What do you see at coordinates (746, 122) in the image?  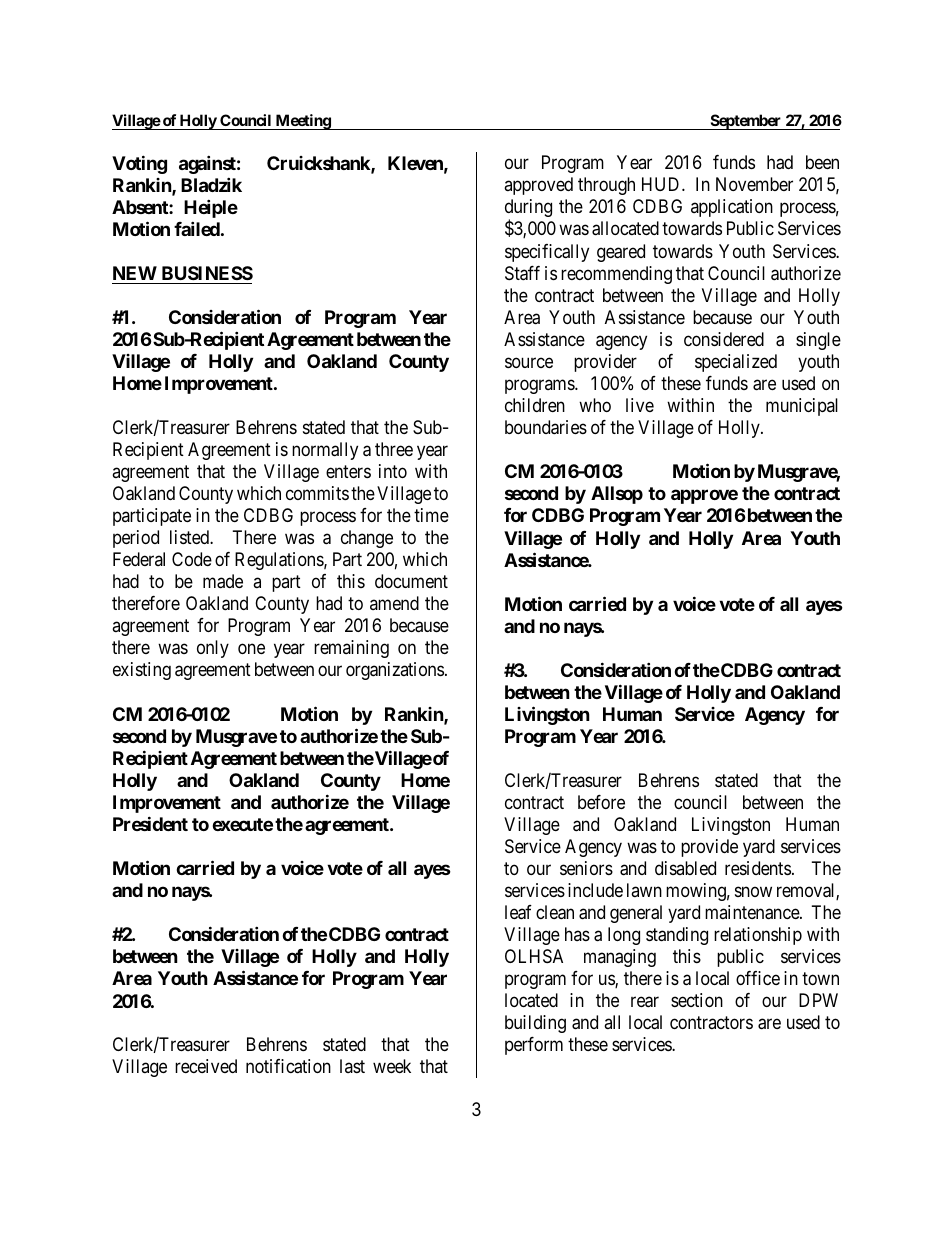 I see `September` at bounding box center [746, 122].
